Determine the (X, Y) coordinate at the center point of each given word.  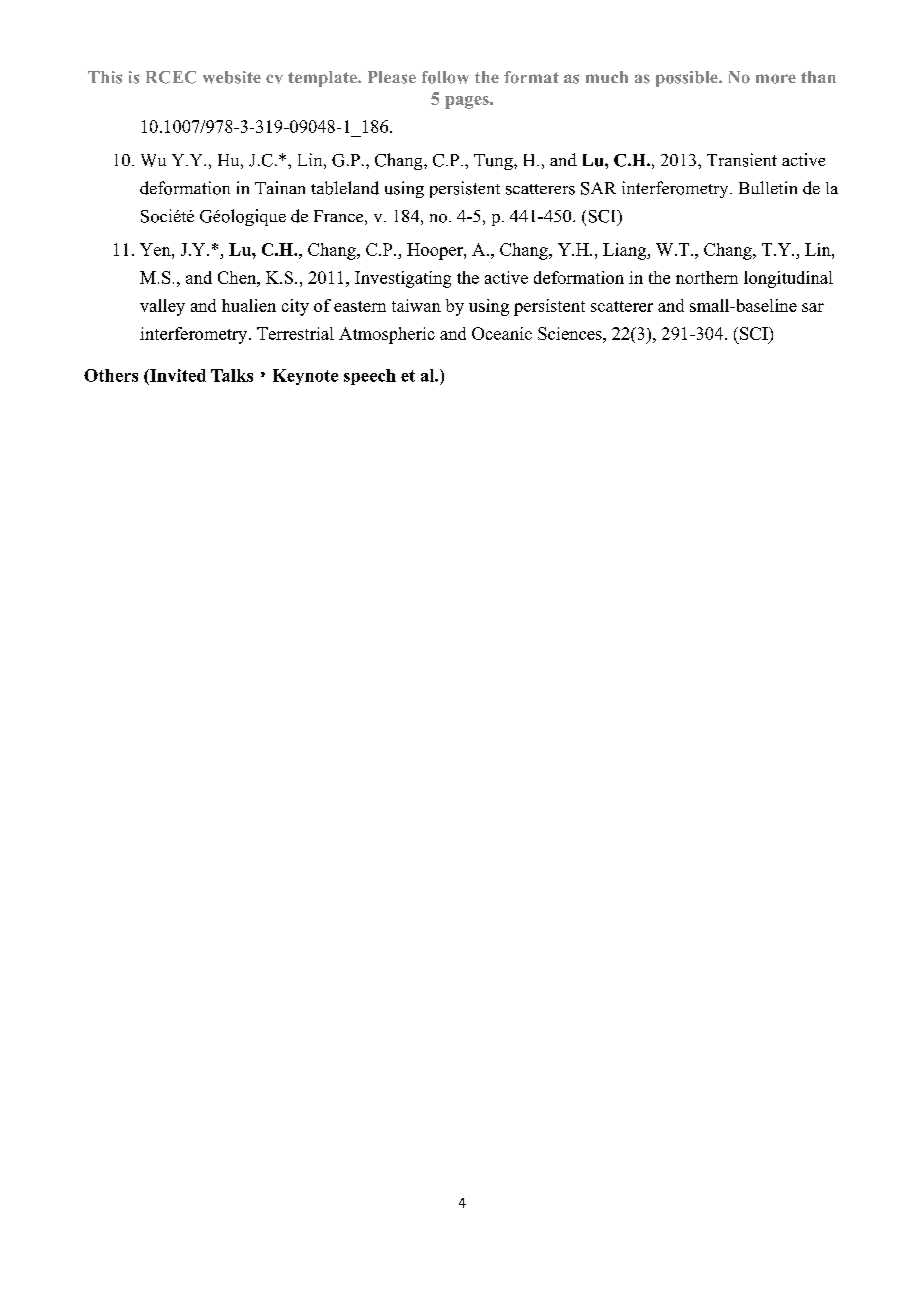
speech (370, 377)
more (776, 79)
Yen (156, 249)
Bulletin (768, 187)
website (232, 77)
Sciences (571, 333)
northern (707, 277)
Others (111, 375)
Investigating (403, 279)
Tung (494, 162)
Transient (742, 160)
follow (445, 77)
